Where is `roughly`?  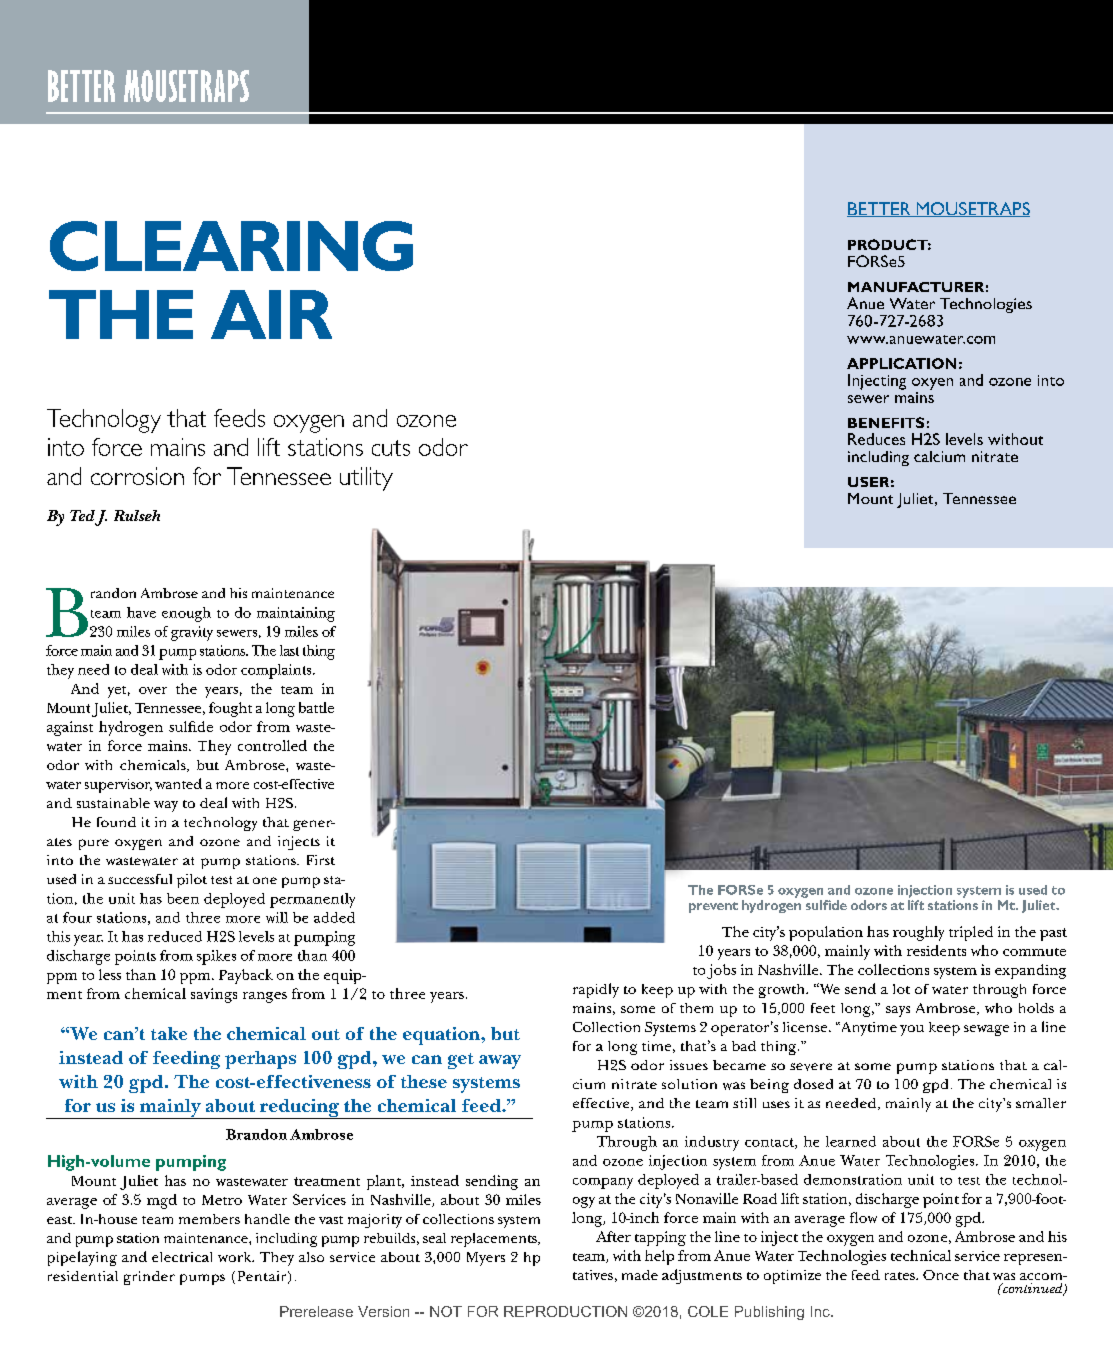 roughly is located at coordinates (918, 933).
